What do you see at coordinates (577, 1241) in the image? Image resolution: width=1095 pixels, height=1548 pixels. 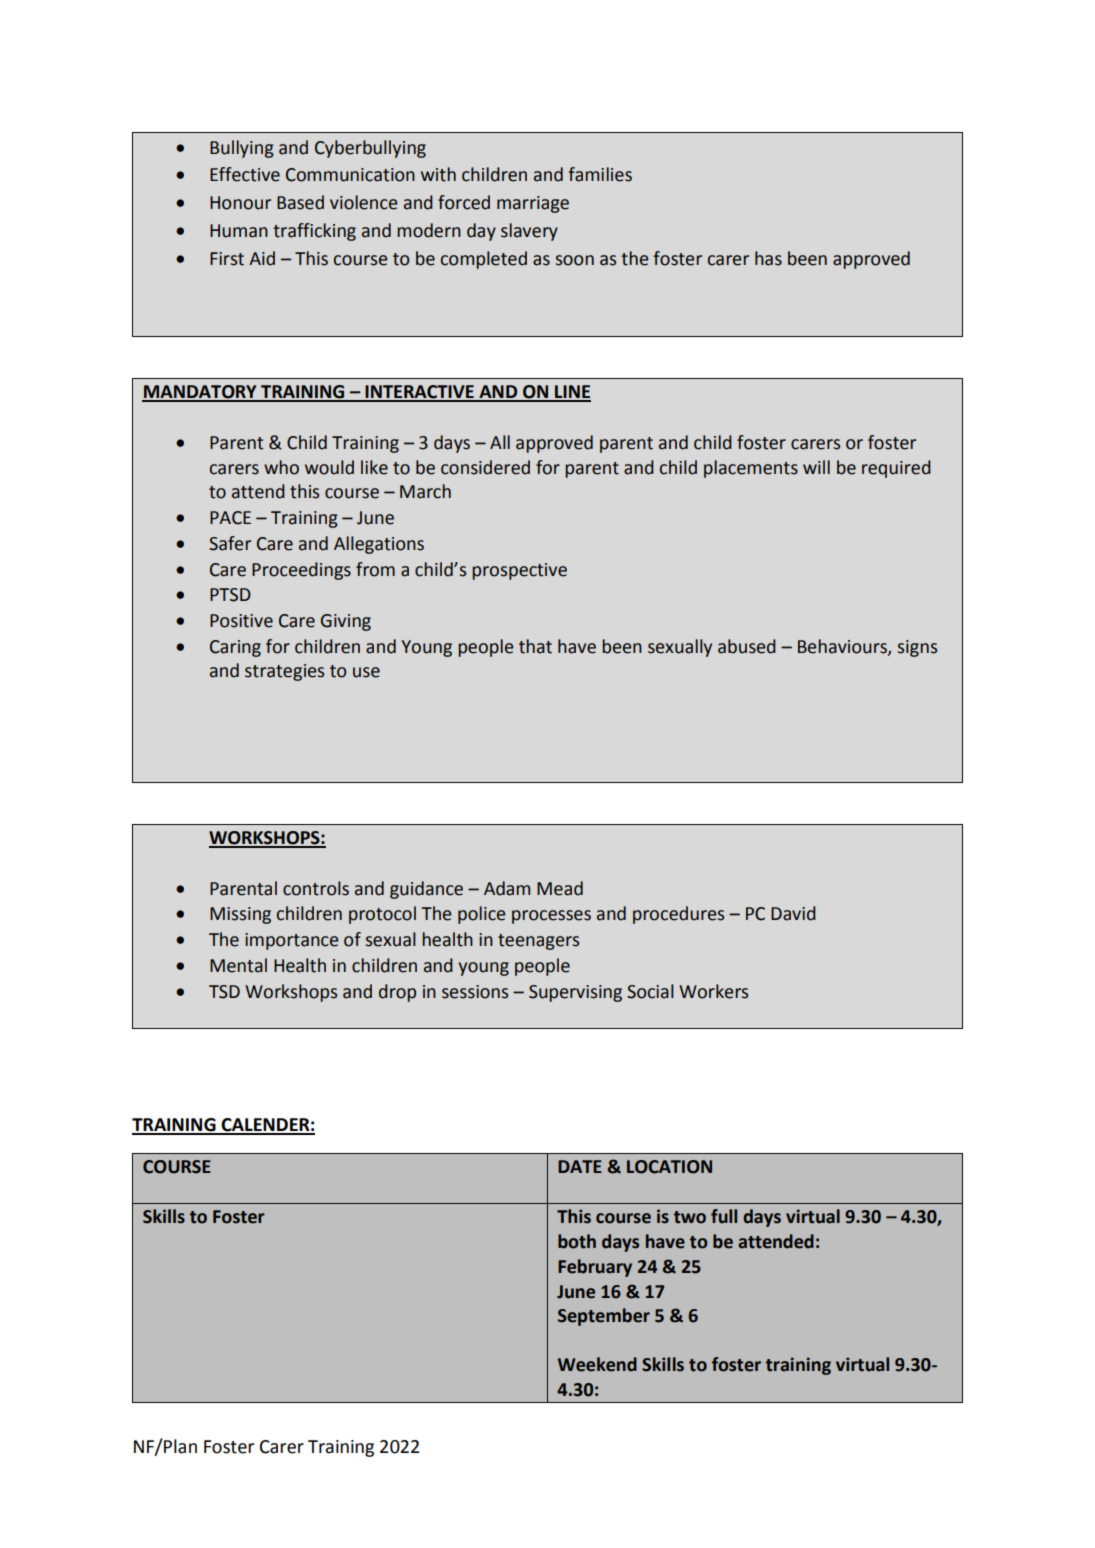 I see `both` at bounding box center [577, 1241].
